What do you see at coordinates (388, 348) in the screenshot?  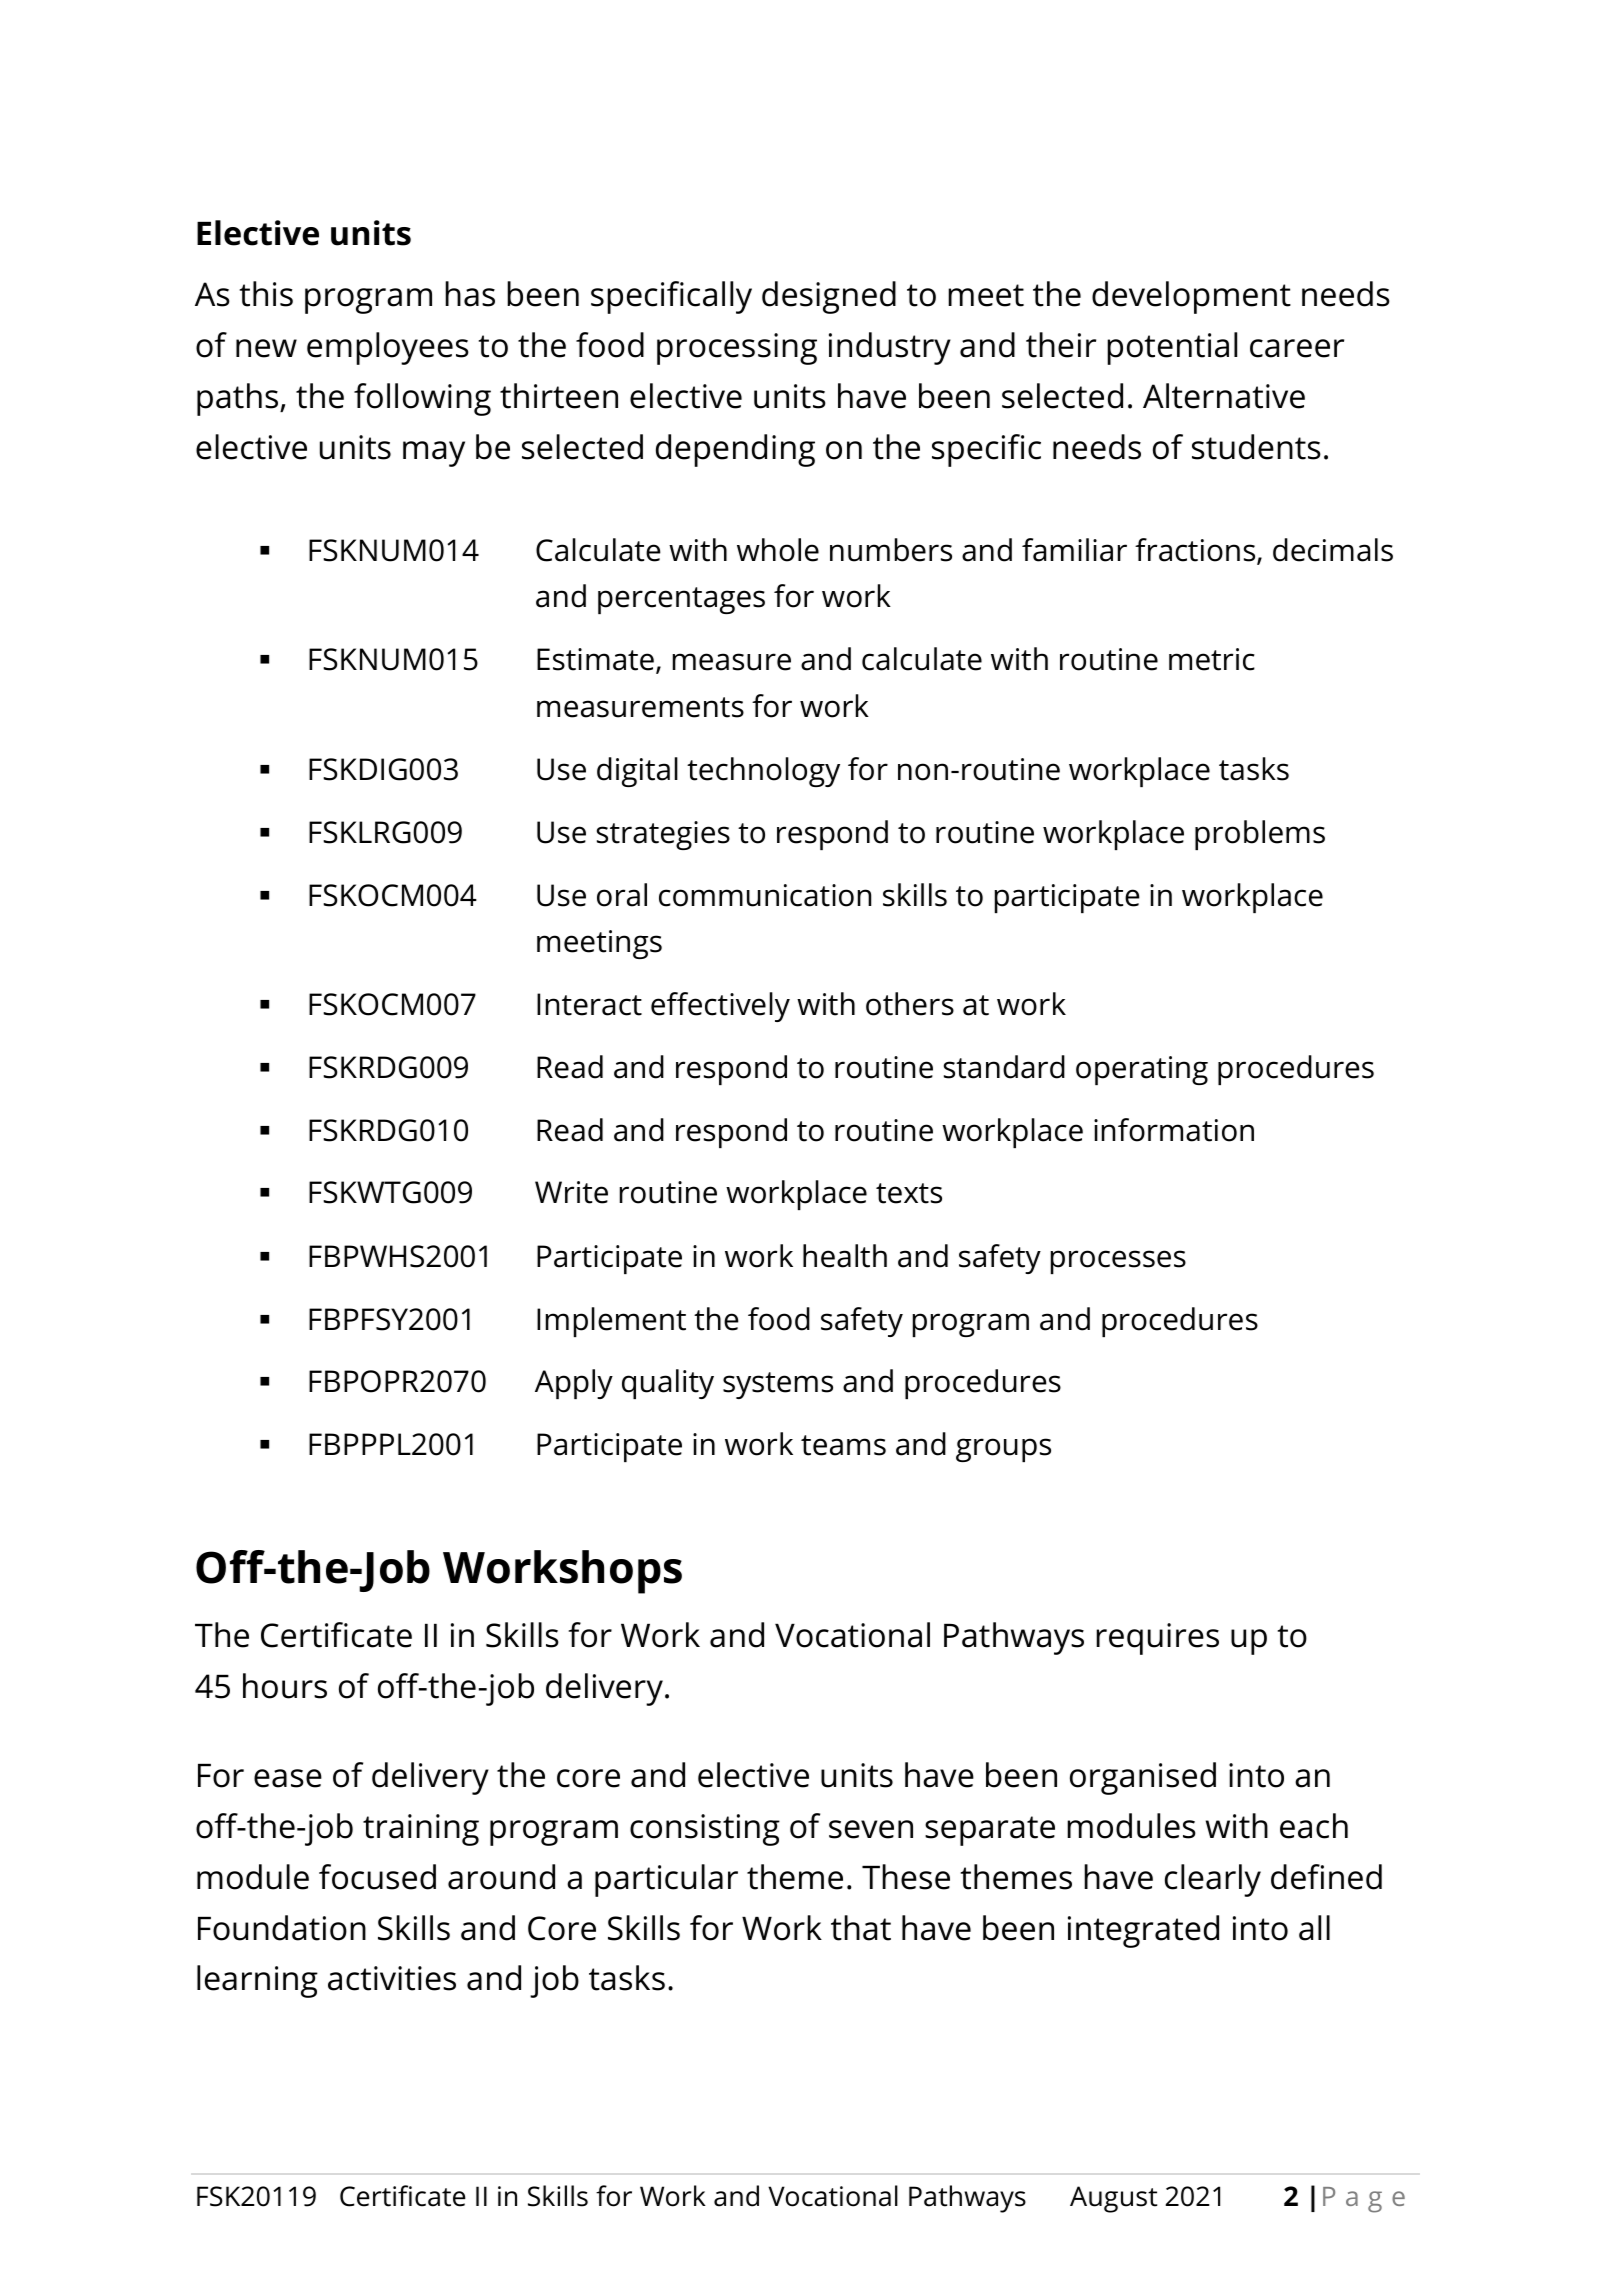 I see `employees` at bounding box center [388, 348].
